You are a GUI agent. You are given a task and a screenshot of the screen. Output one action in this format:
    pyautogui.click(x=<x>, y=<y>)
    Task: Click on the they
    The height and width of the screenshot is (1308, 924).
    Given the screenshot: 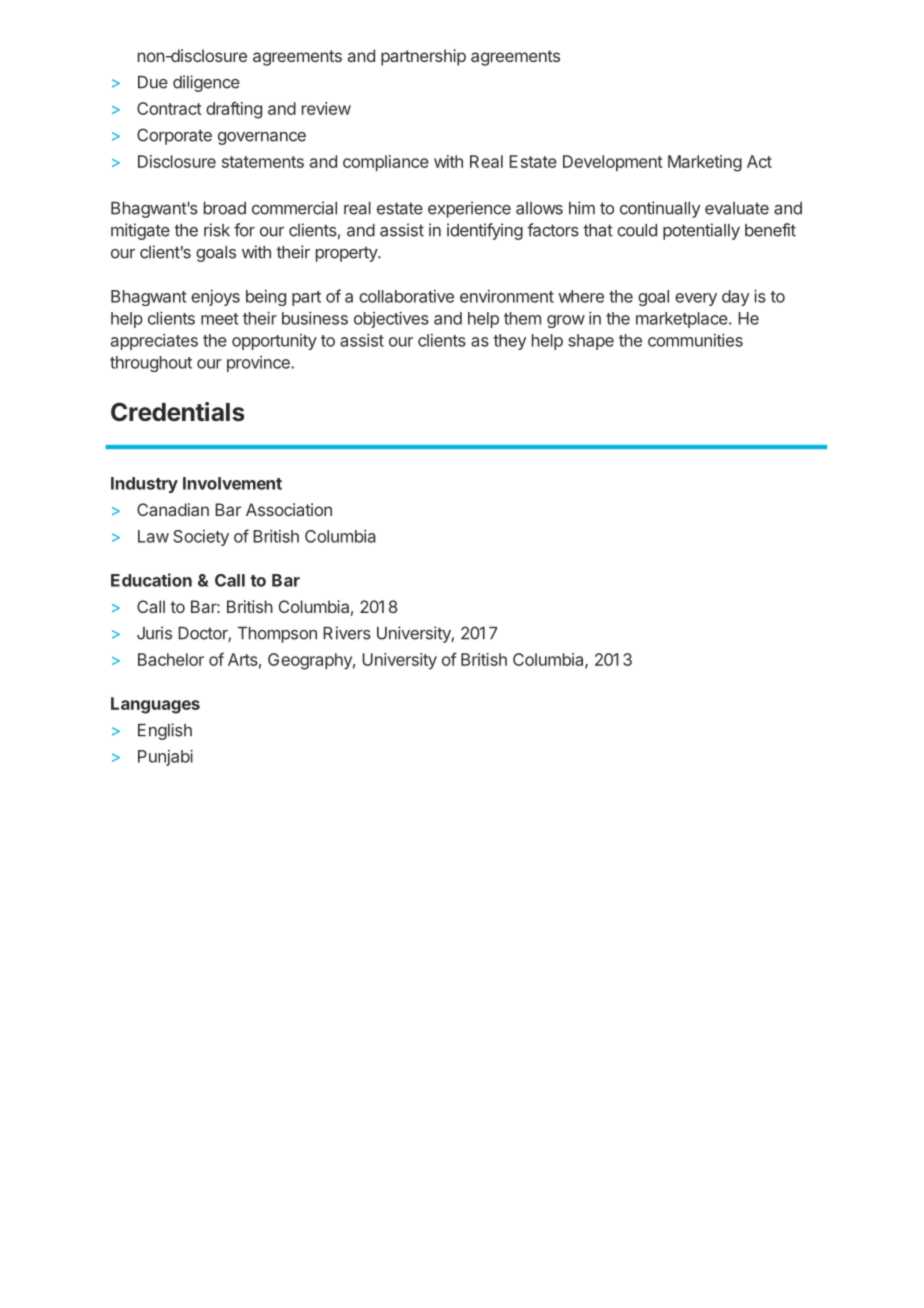 What is the action you would take?
    pyautogui.click(x=509, y=342)
